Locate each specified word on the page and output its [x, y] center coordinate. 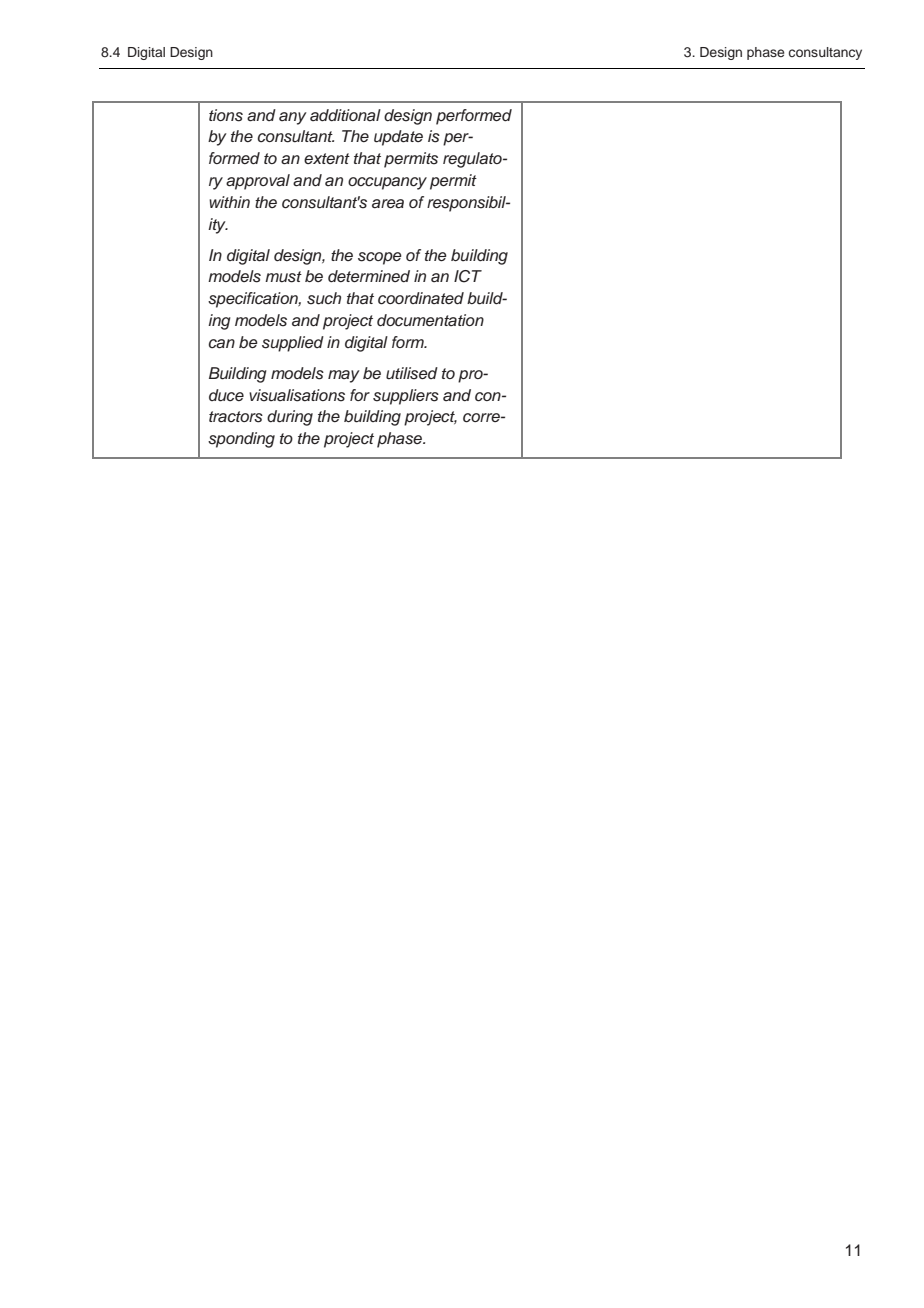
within [229, 202]
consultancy [825, 53]
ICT [468, 276]
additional [345, 115]
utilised [412, 373]
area [388, 204]
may [344, 376]
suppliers [406, 397]
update [398, 138]
